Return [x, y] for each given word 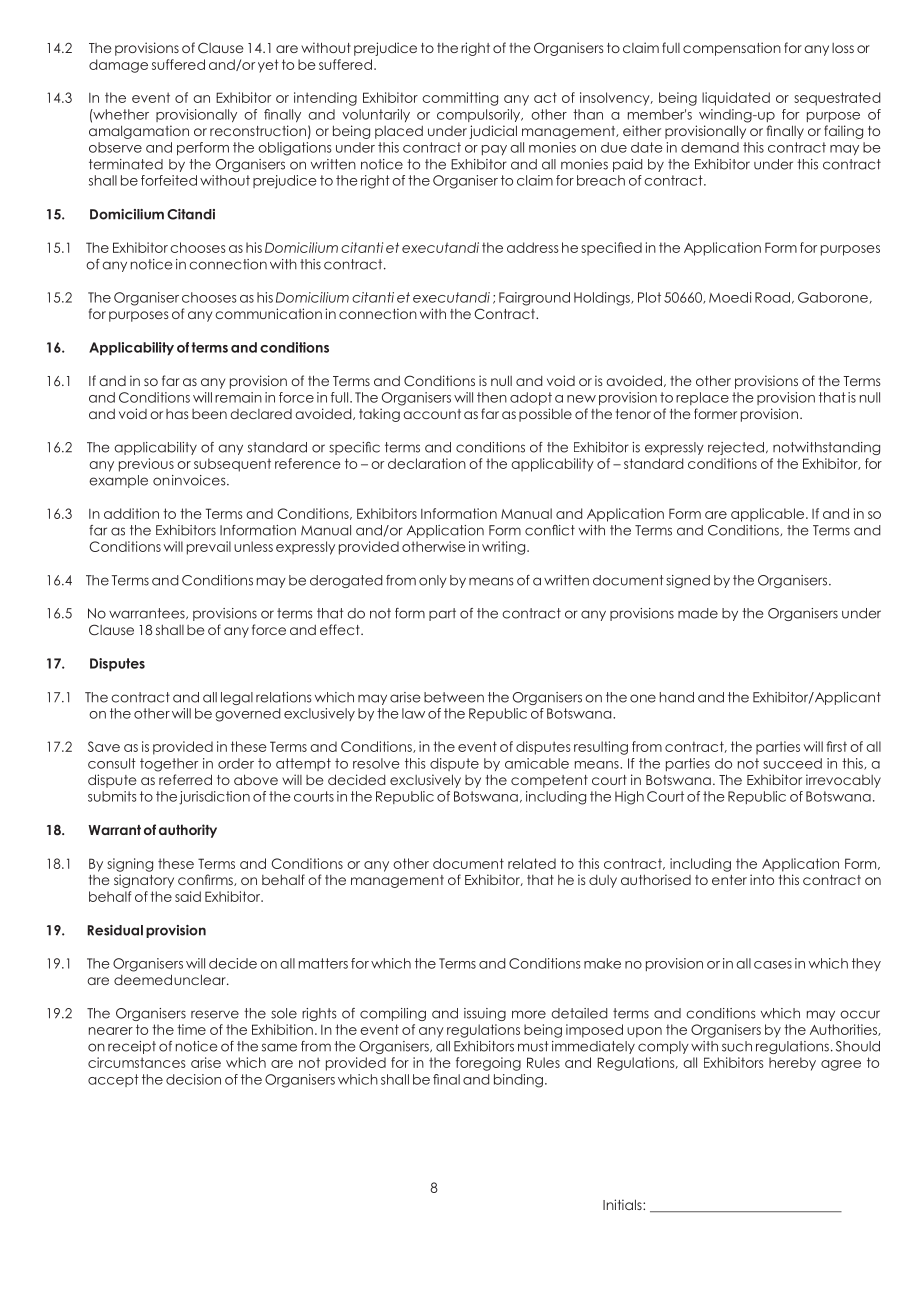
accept [113, 1080]
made [698, 613]
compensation [732, 49]
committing [460, 99]
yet [268, 66]
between [454, 697]
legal [237, 698]
